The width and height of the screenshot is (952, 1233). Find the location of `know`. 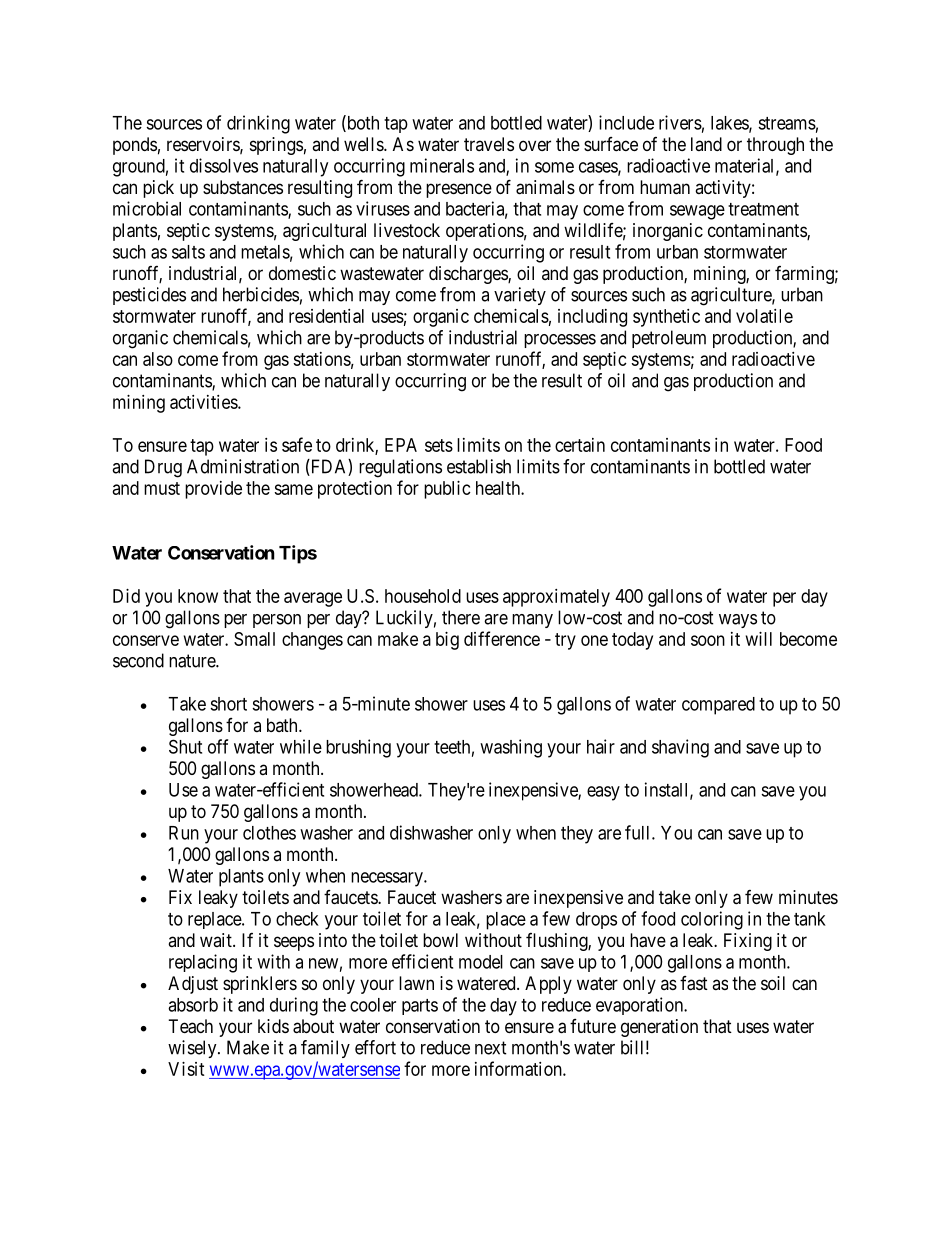

know is located at coordinates (198, 596).
